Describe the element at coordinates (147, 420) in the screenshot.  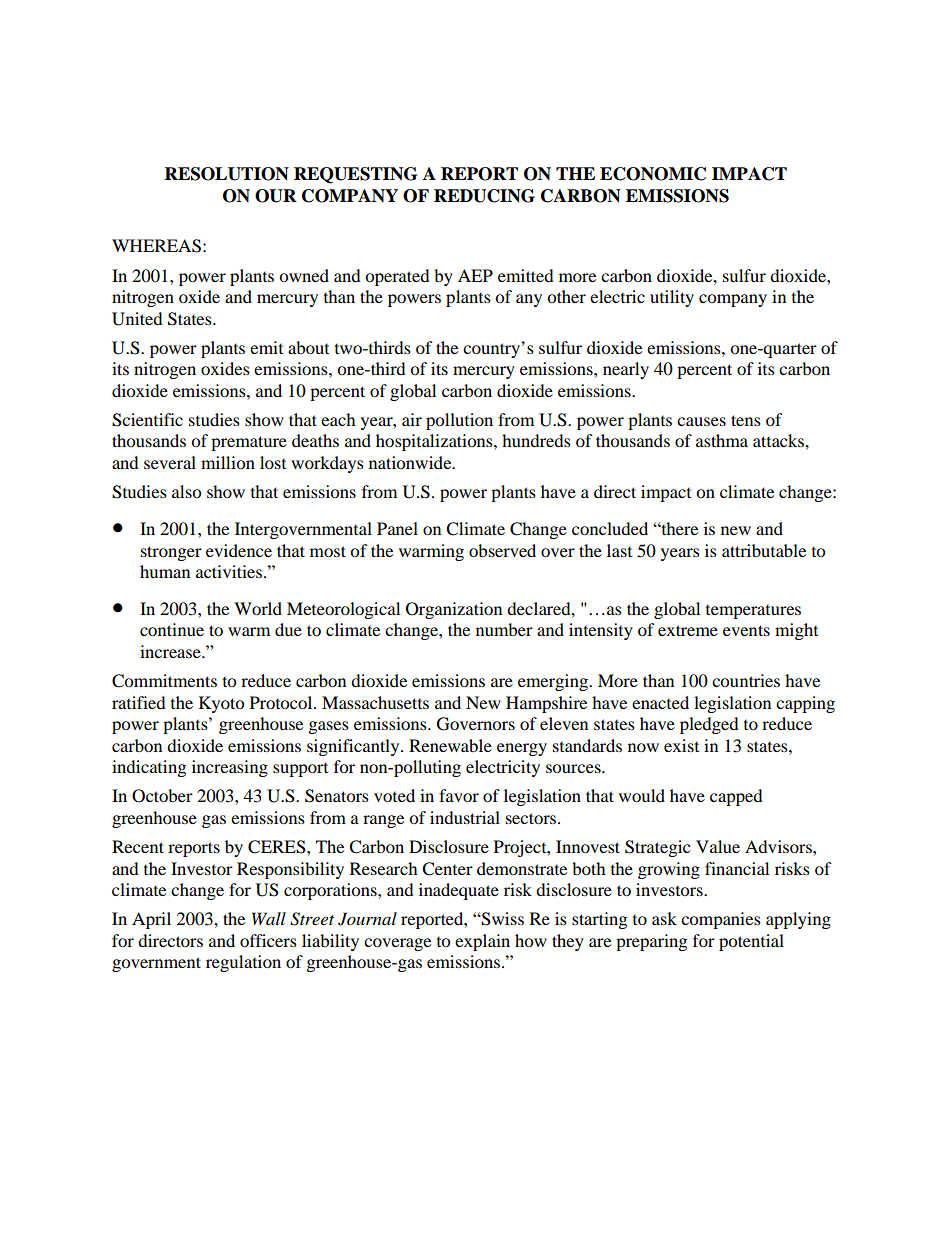
I see `Scientific` at that location.
